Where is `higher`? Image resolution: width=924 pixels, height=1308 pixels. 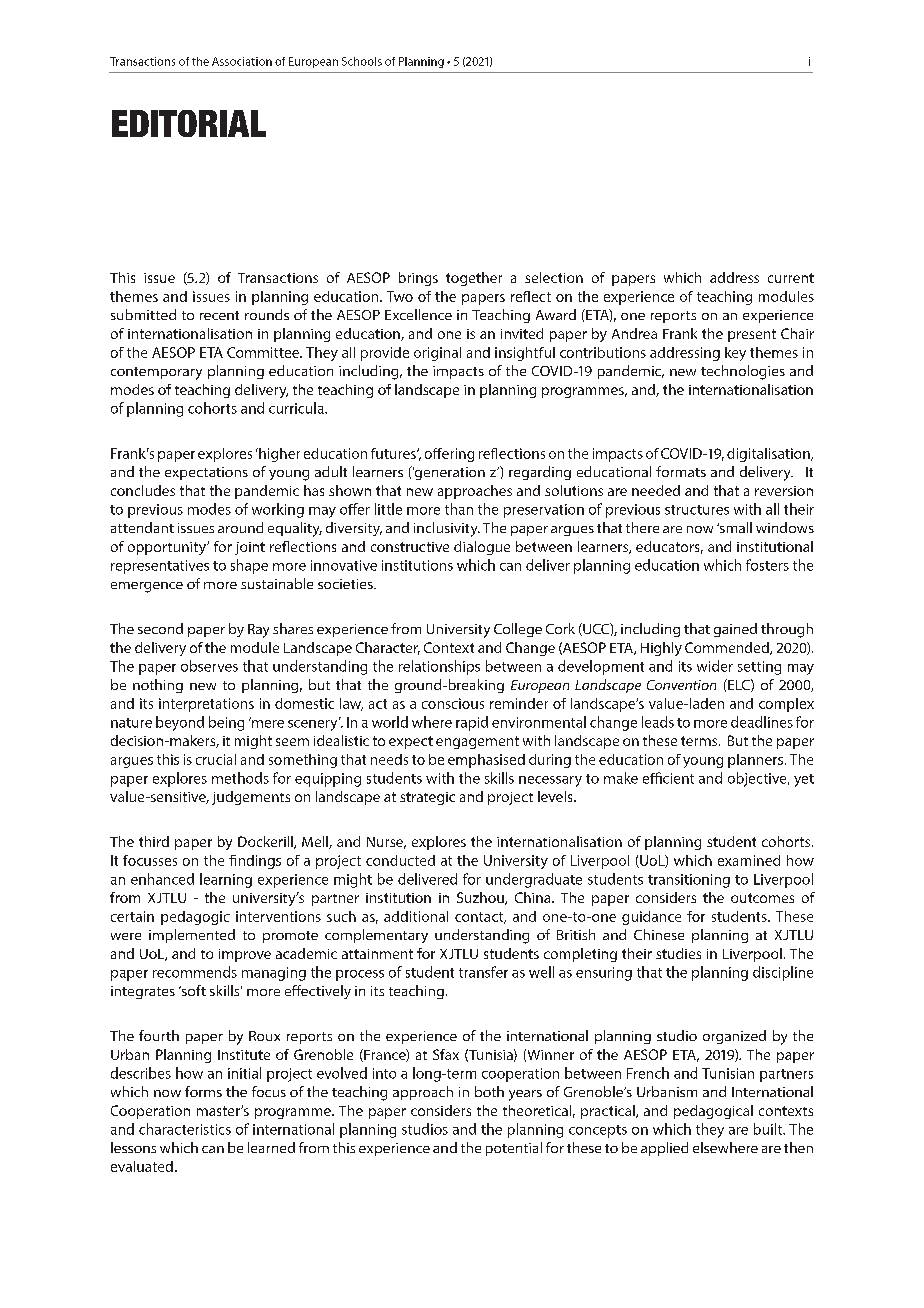 higher is located at coordinates (278, 455).
